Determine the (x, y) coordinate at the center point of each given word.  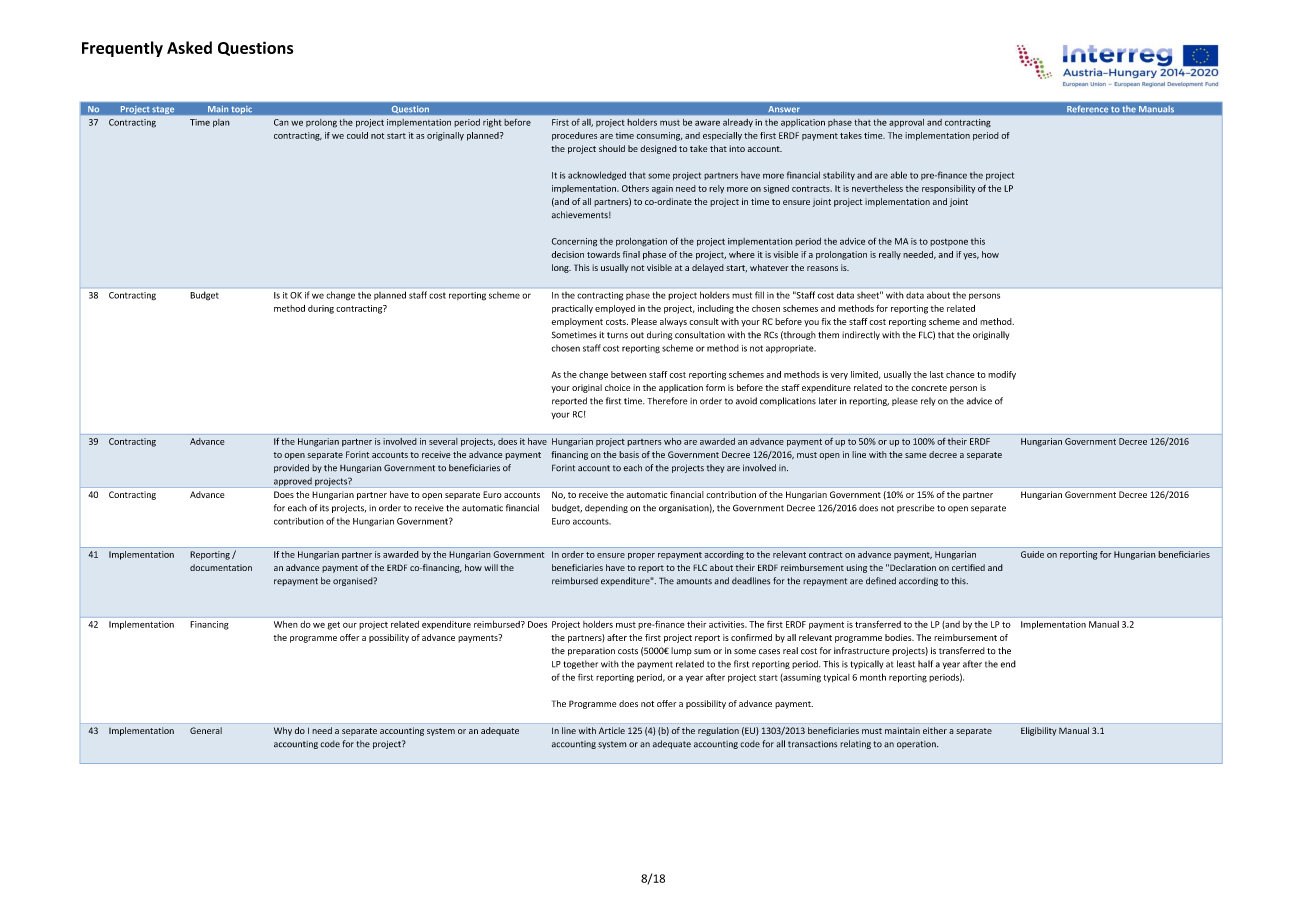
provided (291, 468)
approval (906, 123)
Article (612, 730)
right (492, 123)
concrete (929, 388)
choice (617, 387)
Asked (189, 47)
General (206, 730)
